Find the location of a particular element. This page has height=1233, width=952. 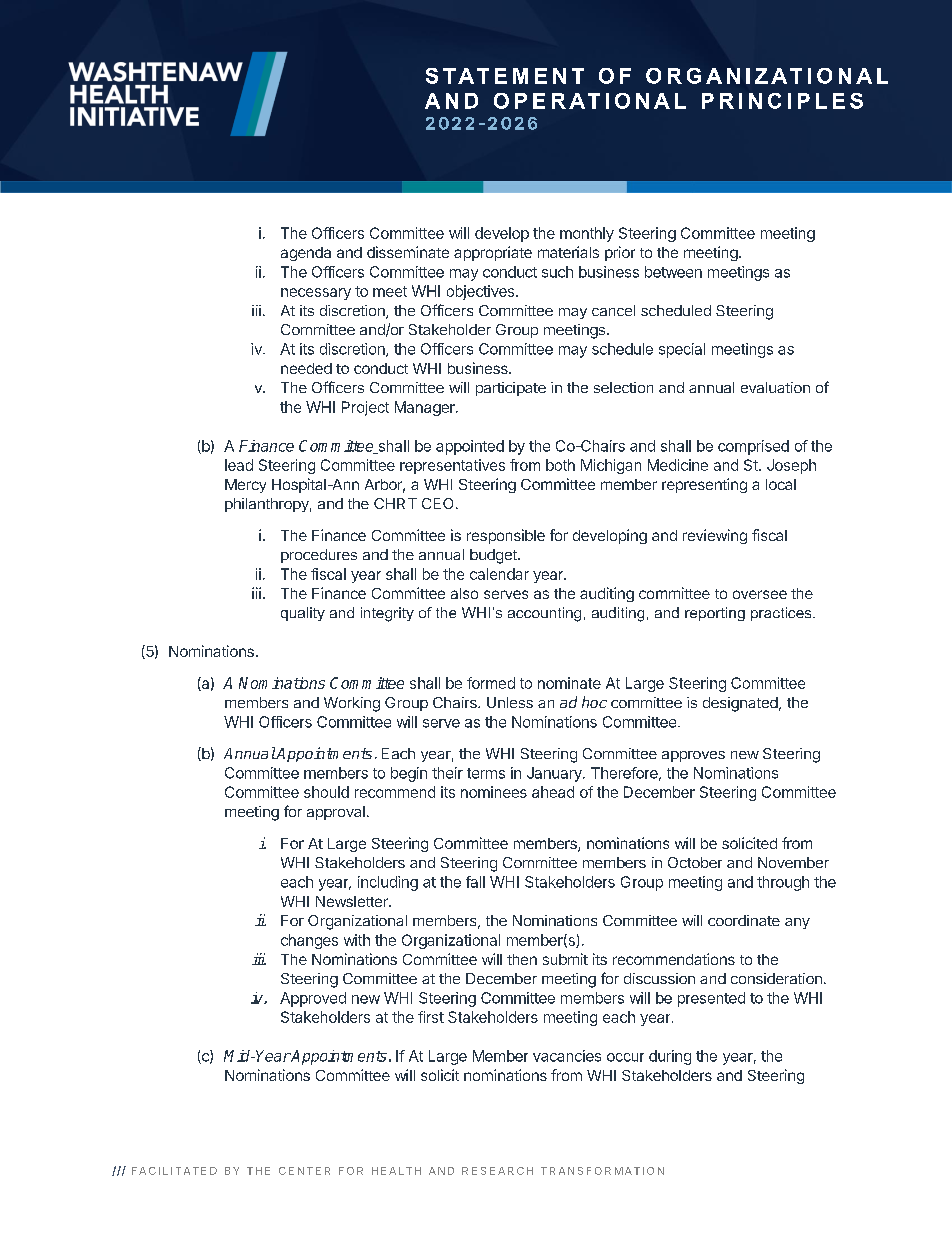

agenda is located at coordinates (306, 254).
